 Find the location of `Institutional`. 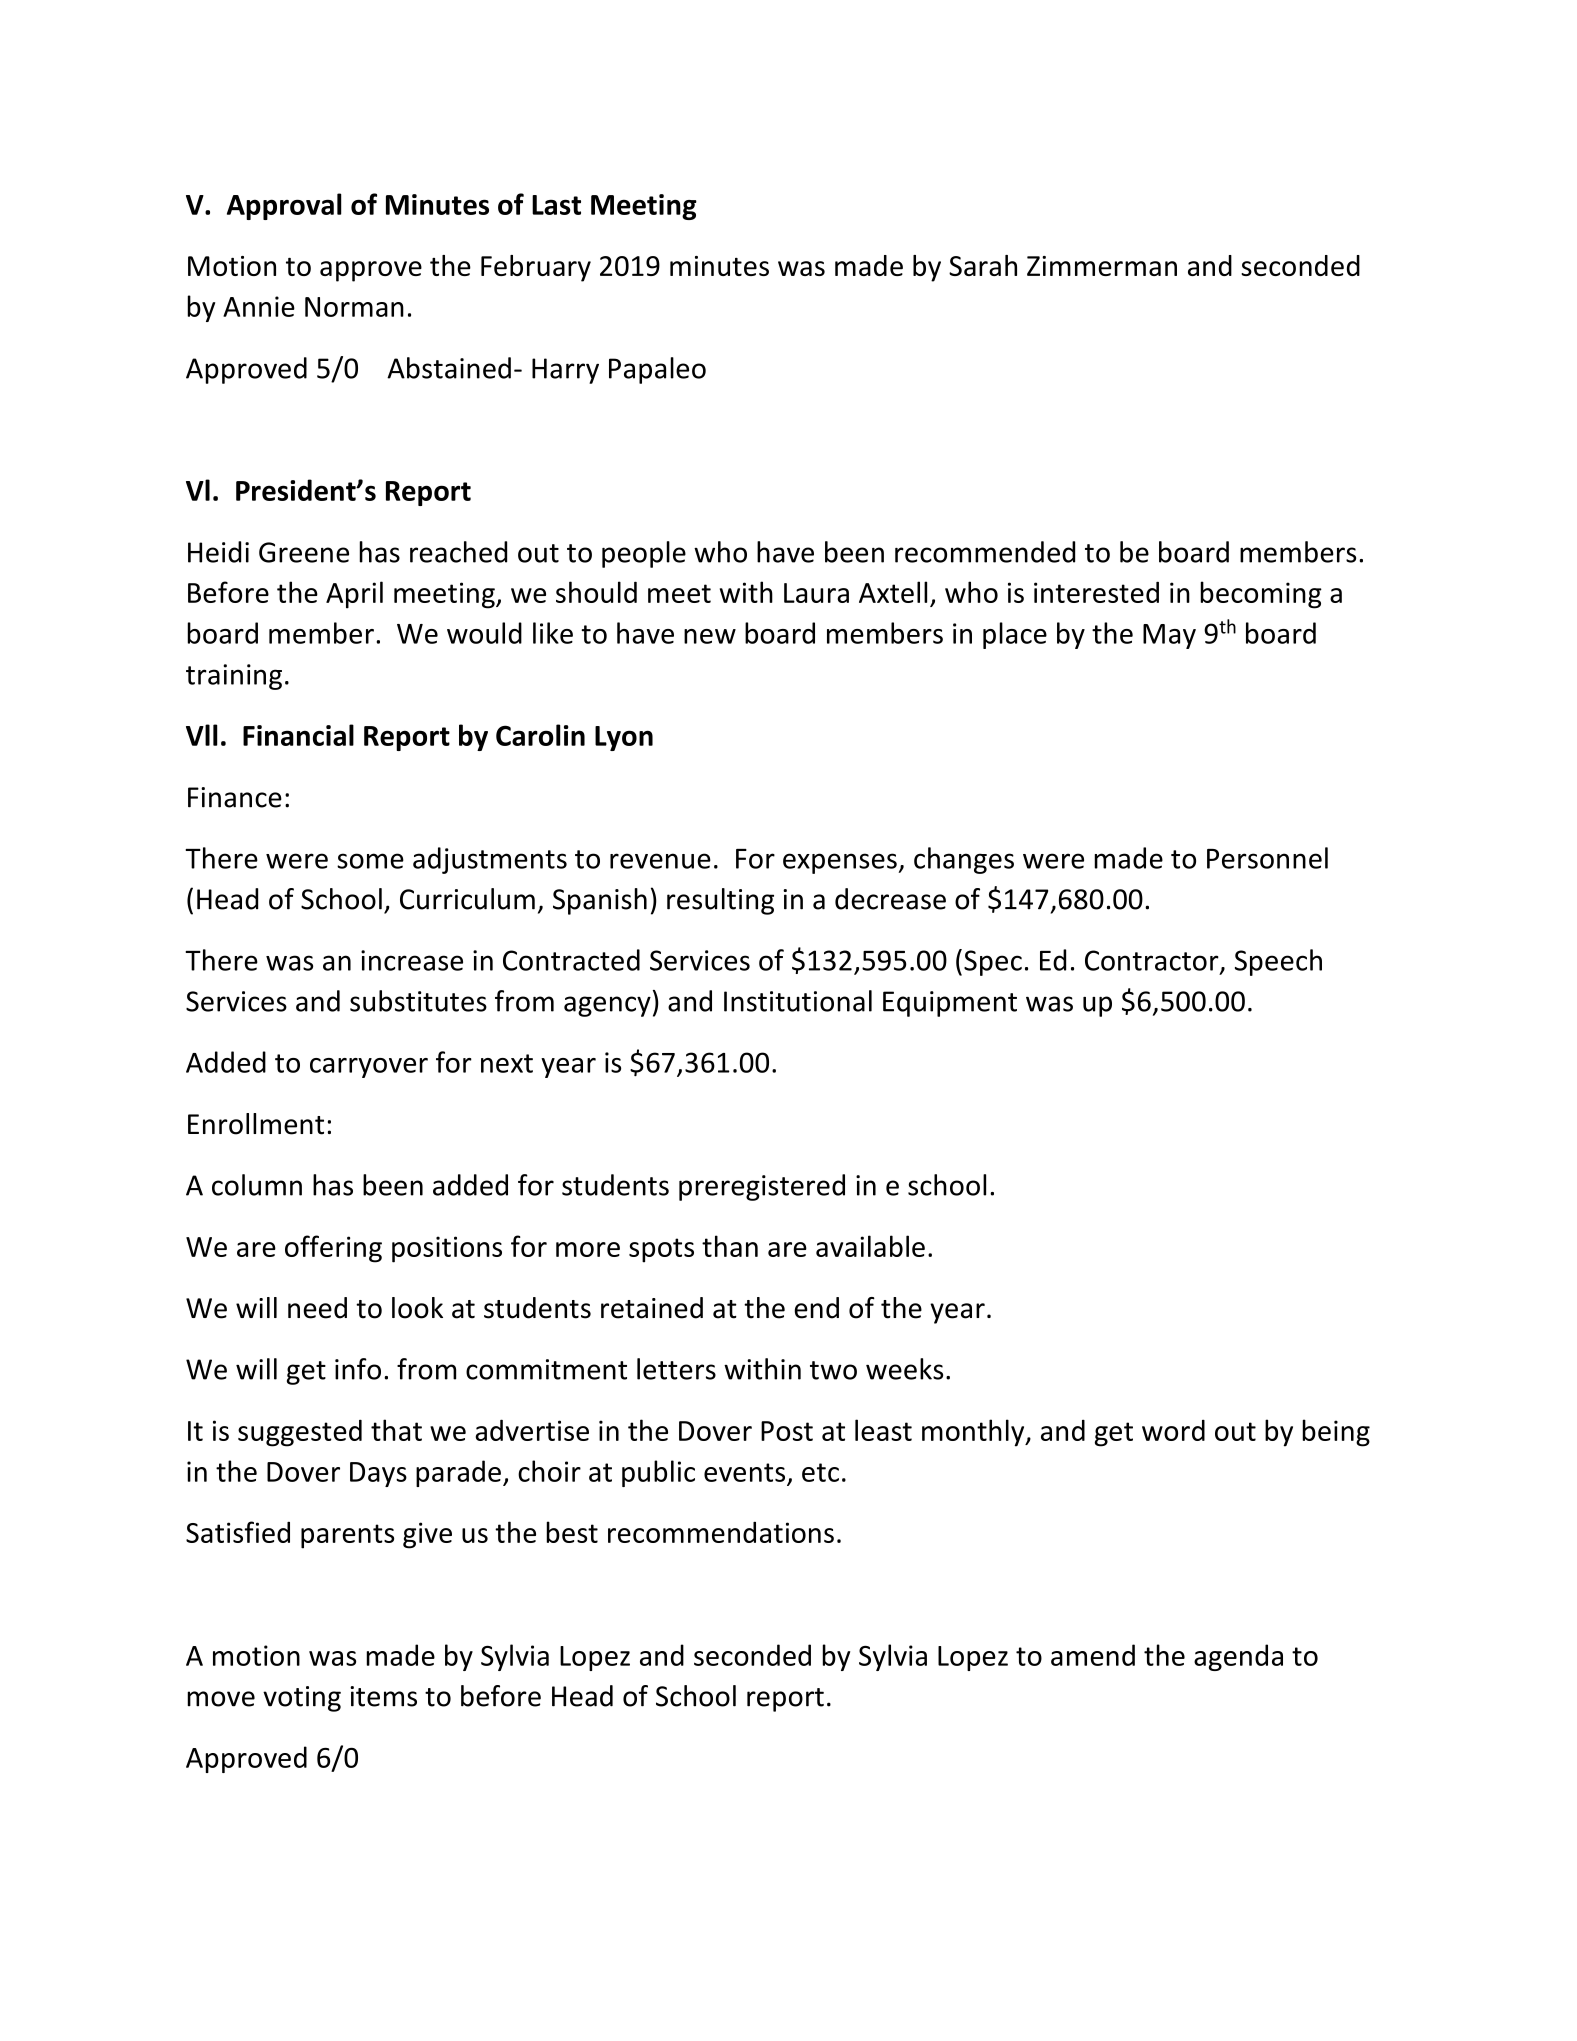

Institutional is located at coordinates (798, 1001).
